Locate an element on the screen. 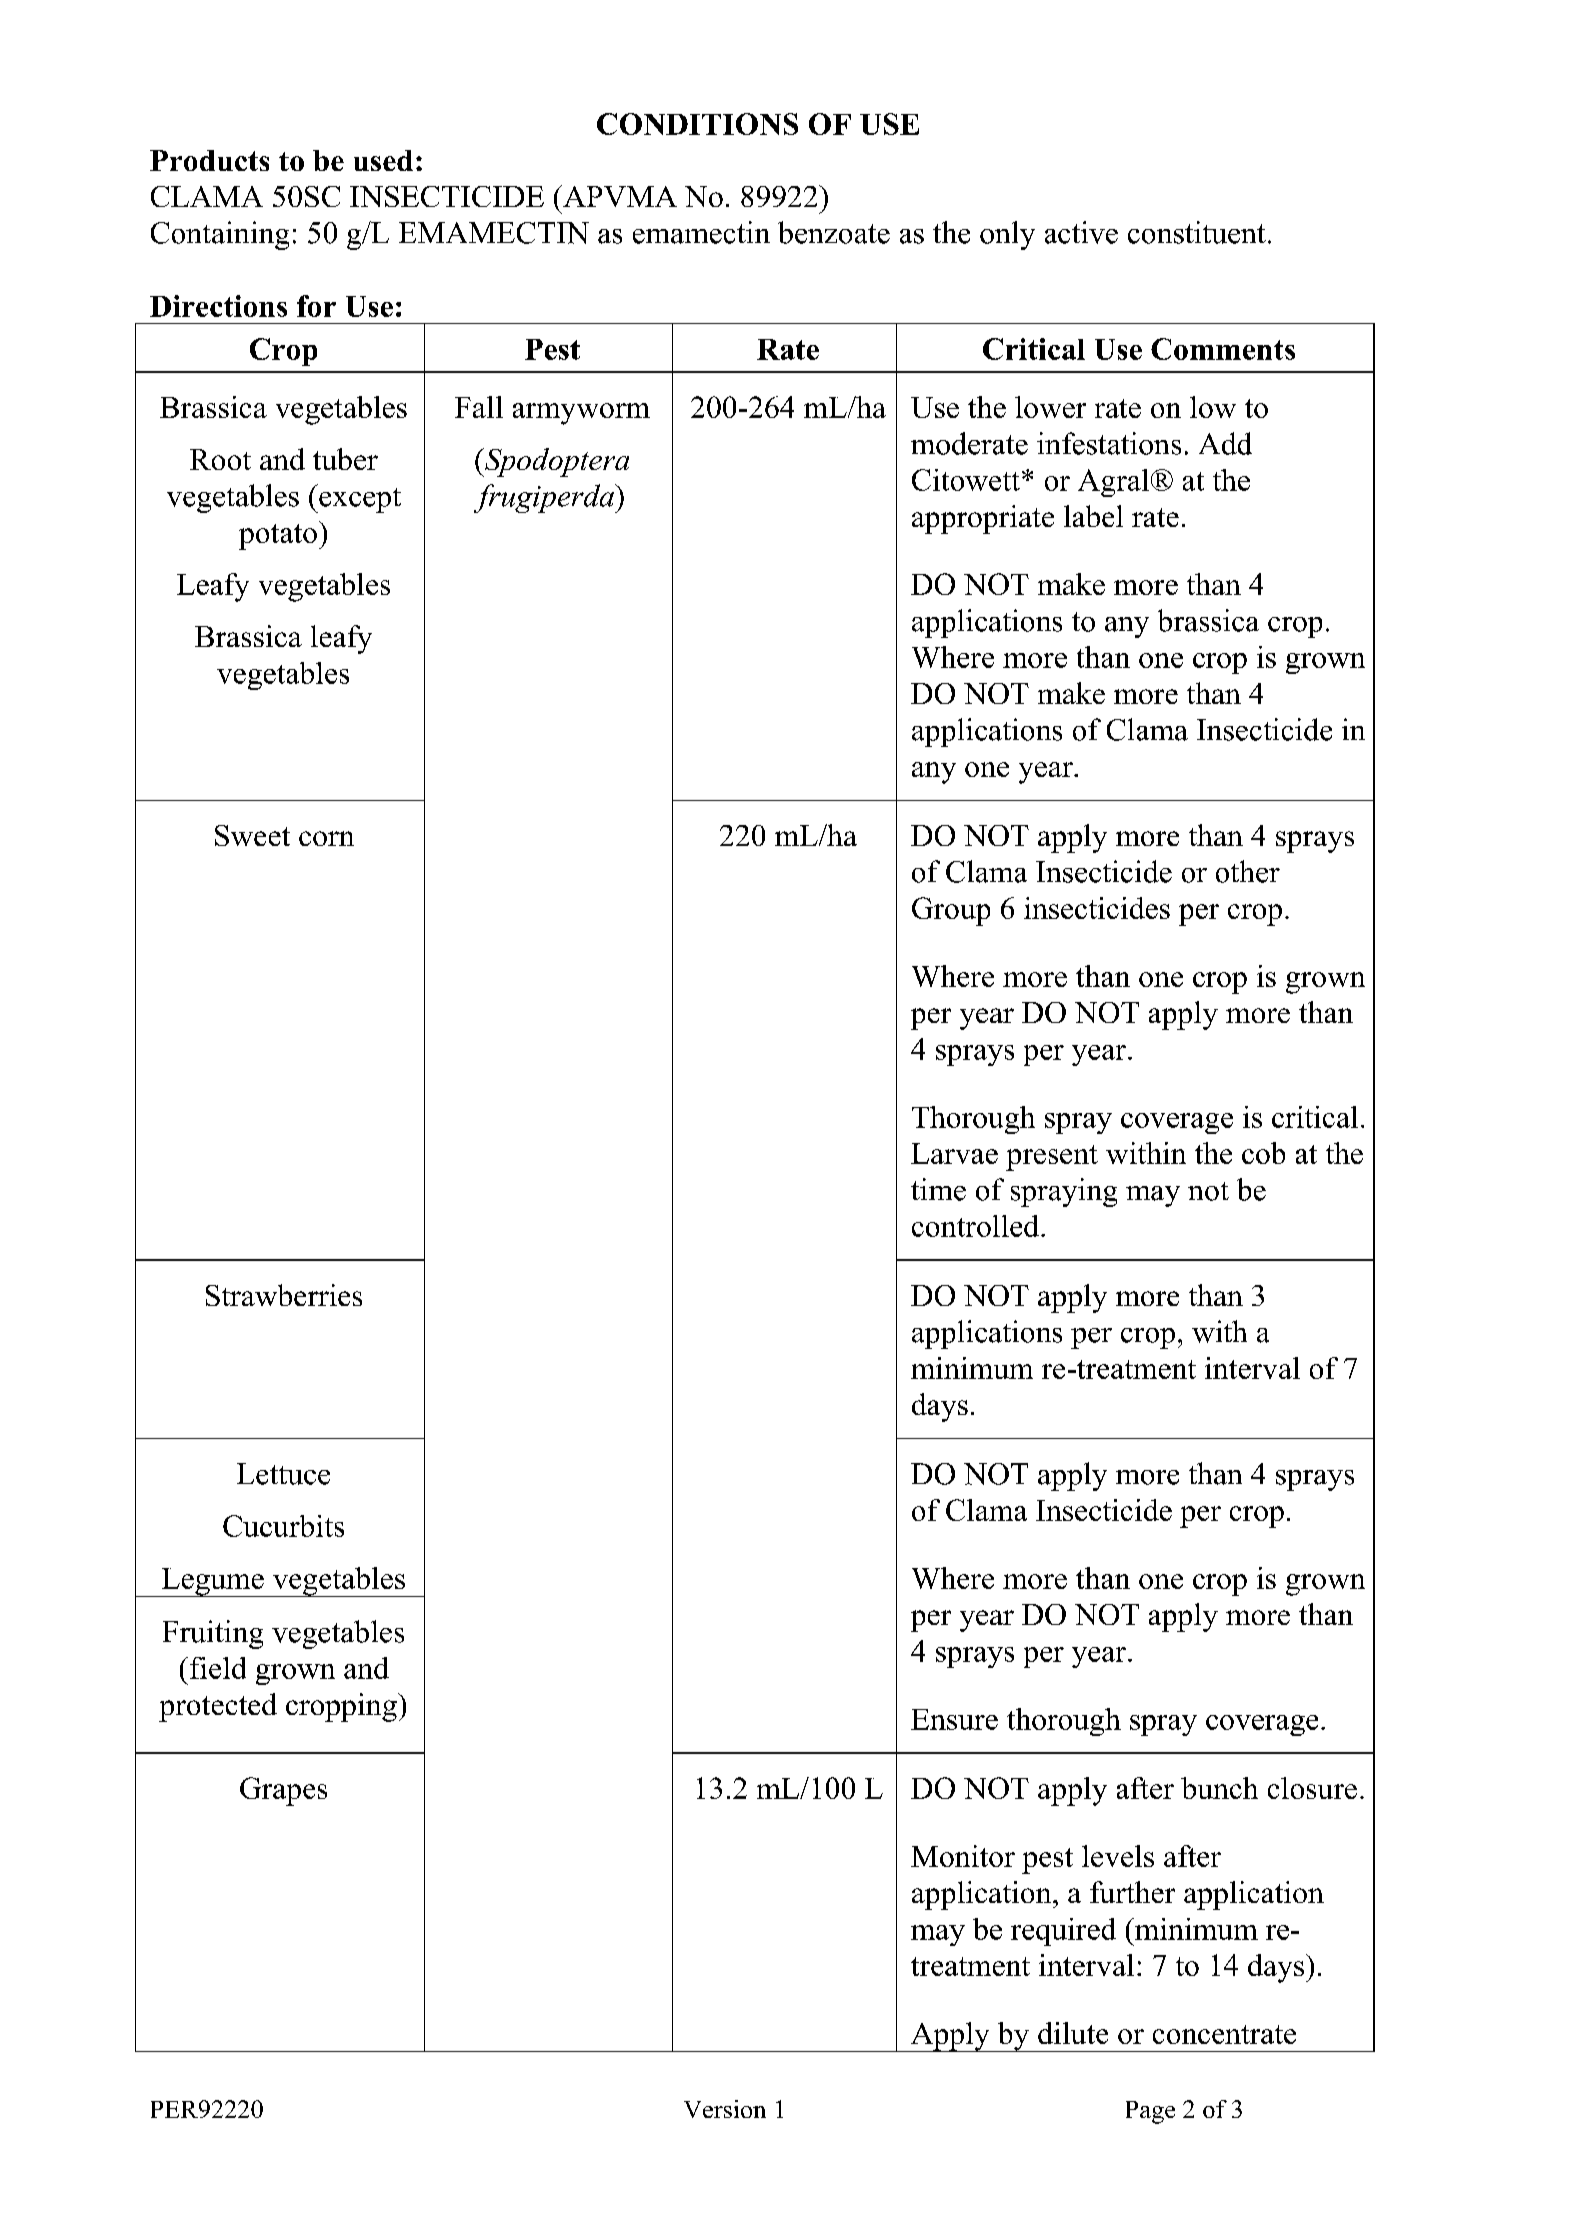  Strawberries is located at coordinates (284, 1295).
